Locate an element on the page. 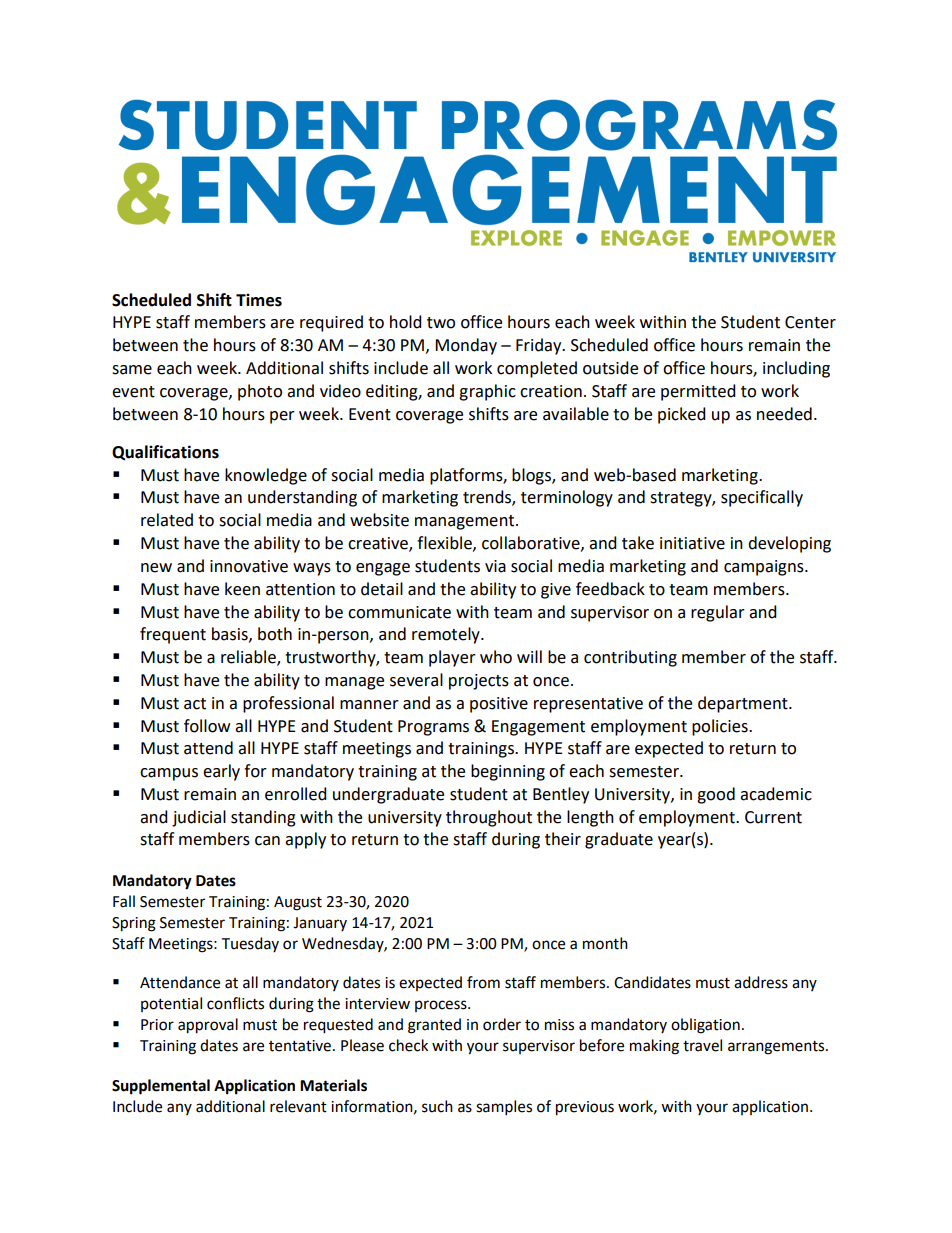 This page has height=1233, width=952. from is located at coordinates (483, 982).
